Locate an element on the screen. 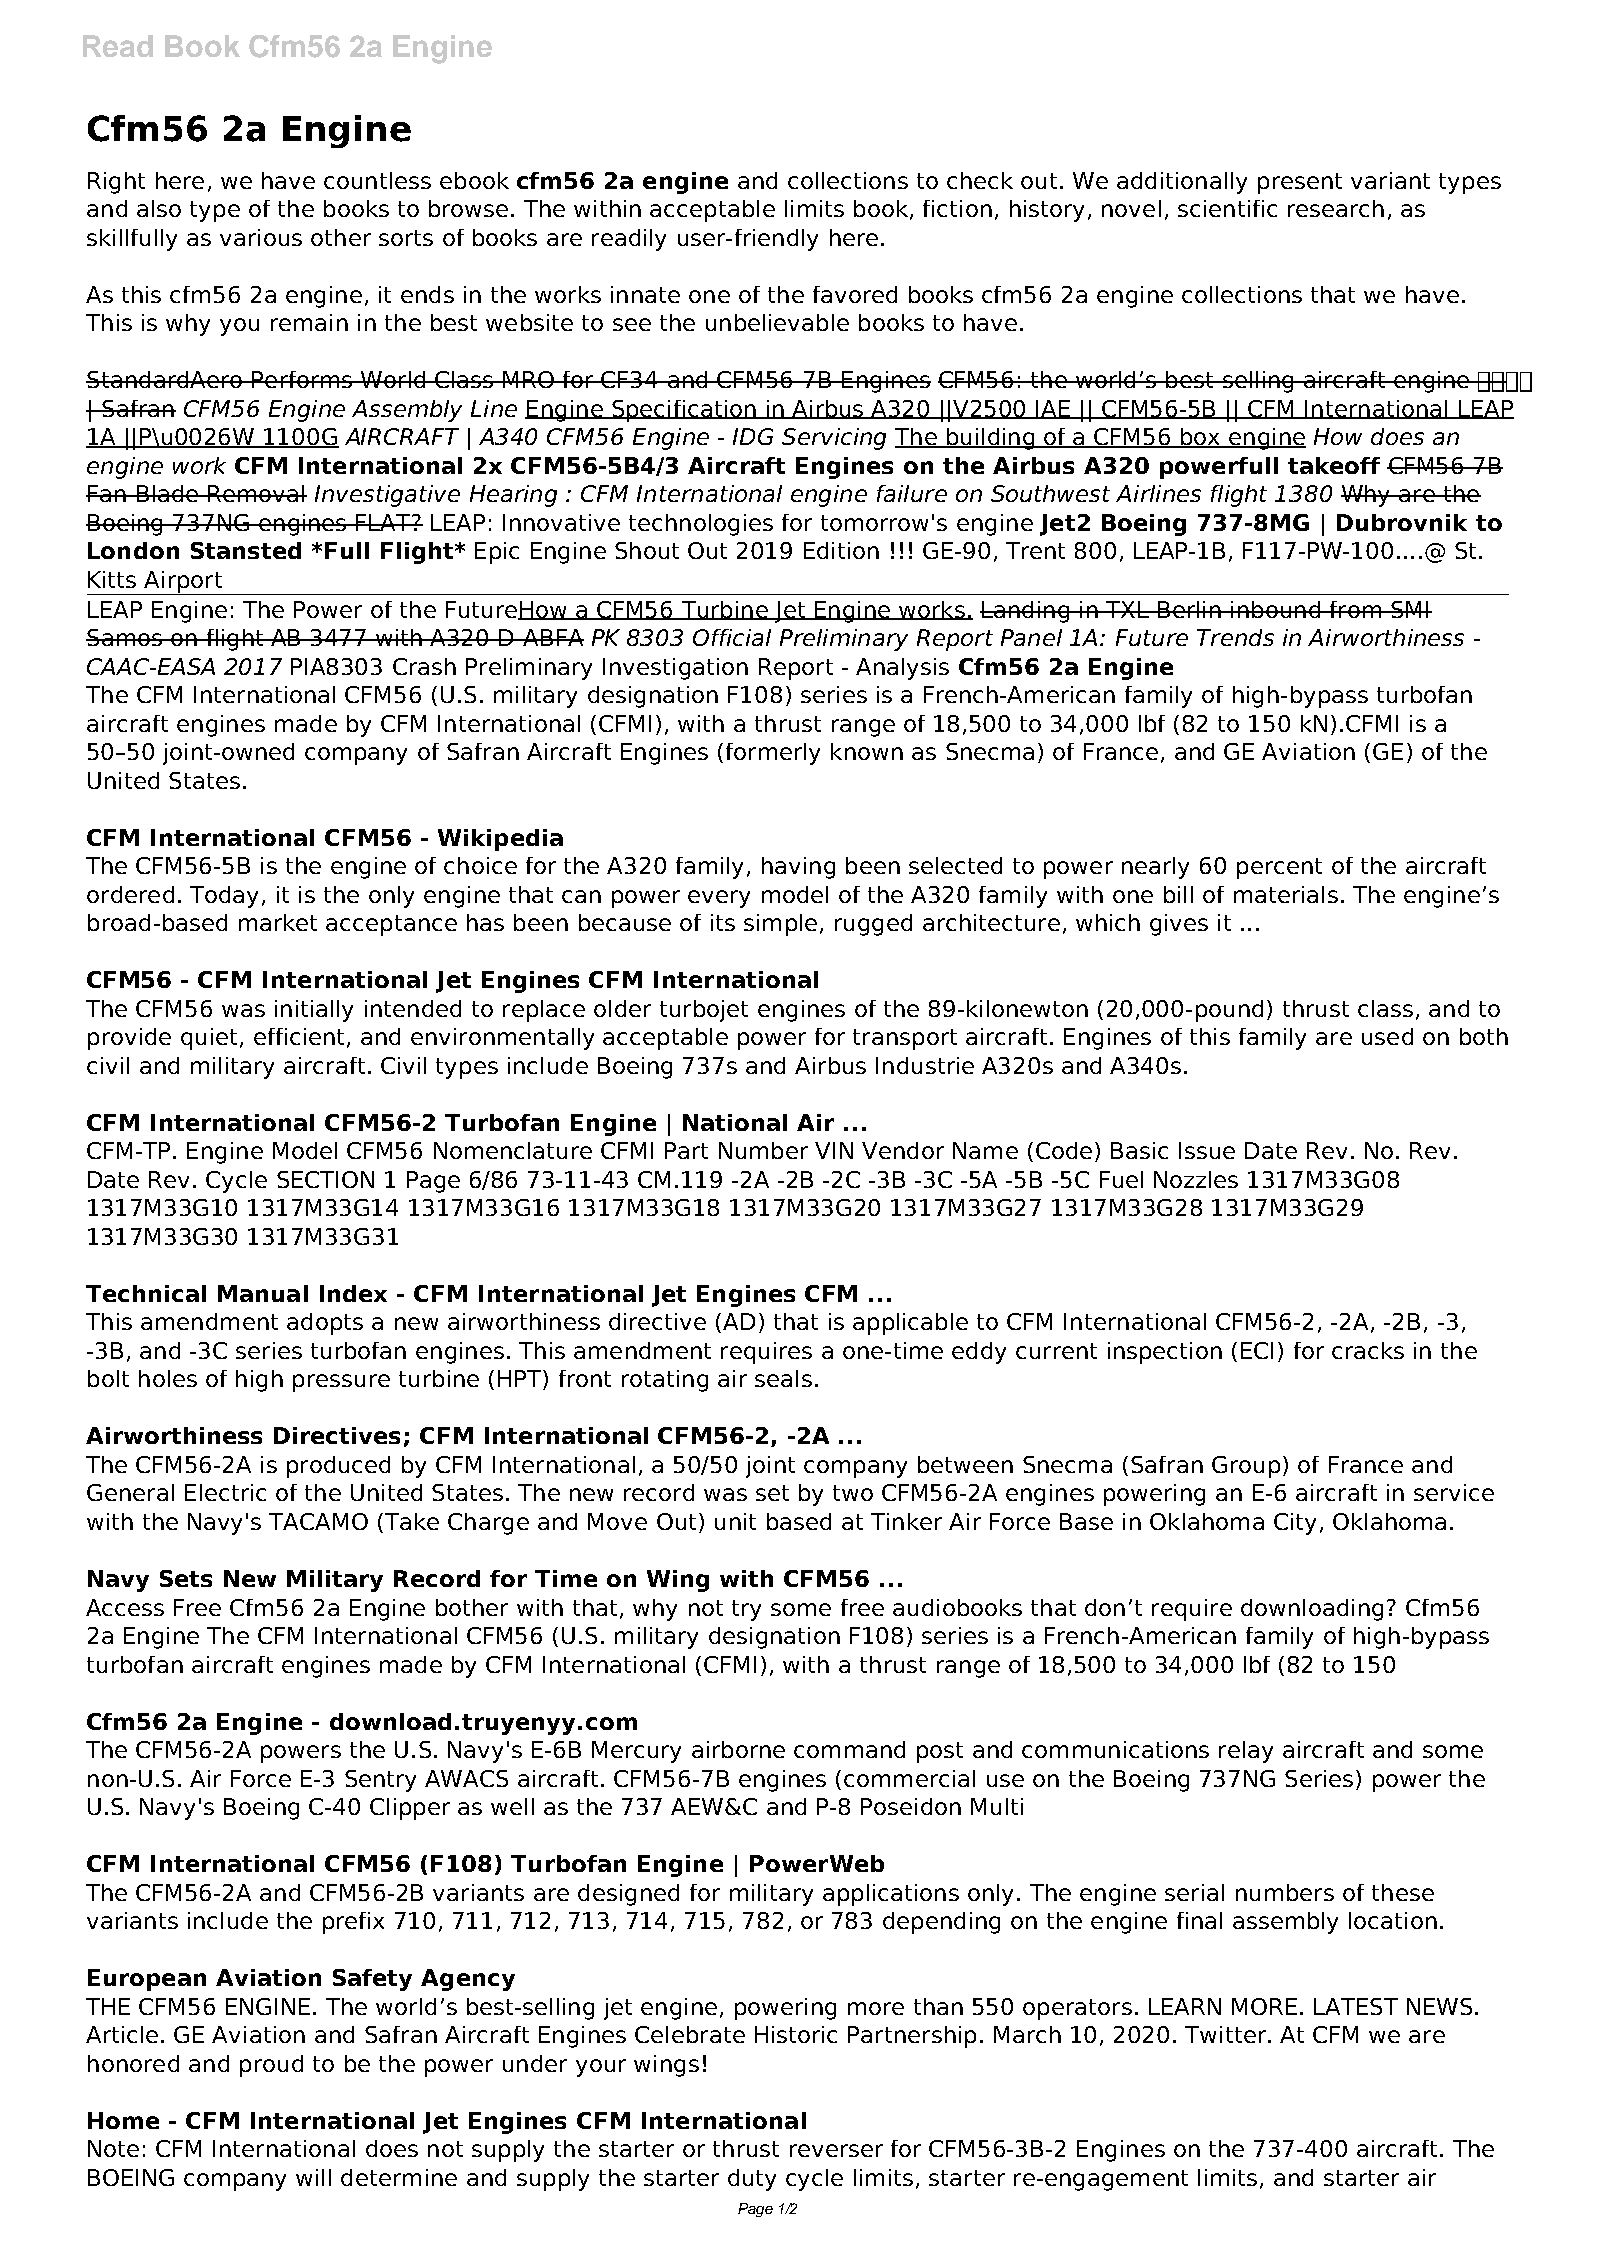 The height and width of the screenshot is (2263, 1601). airborne is located at coordinates (738, 1749).
